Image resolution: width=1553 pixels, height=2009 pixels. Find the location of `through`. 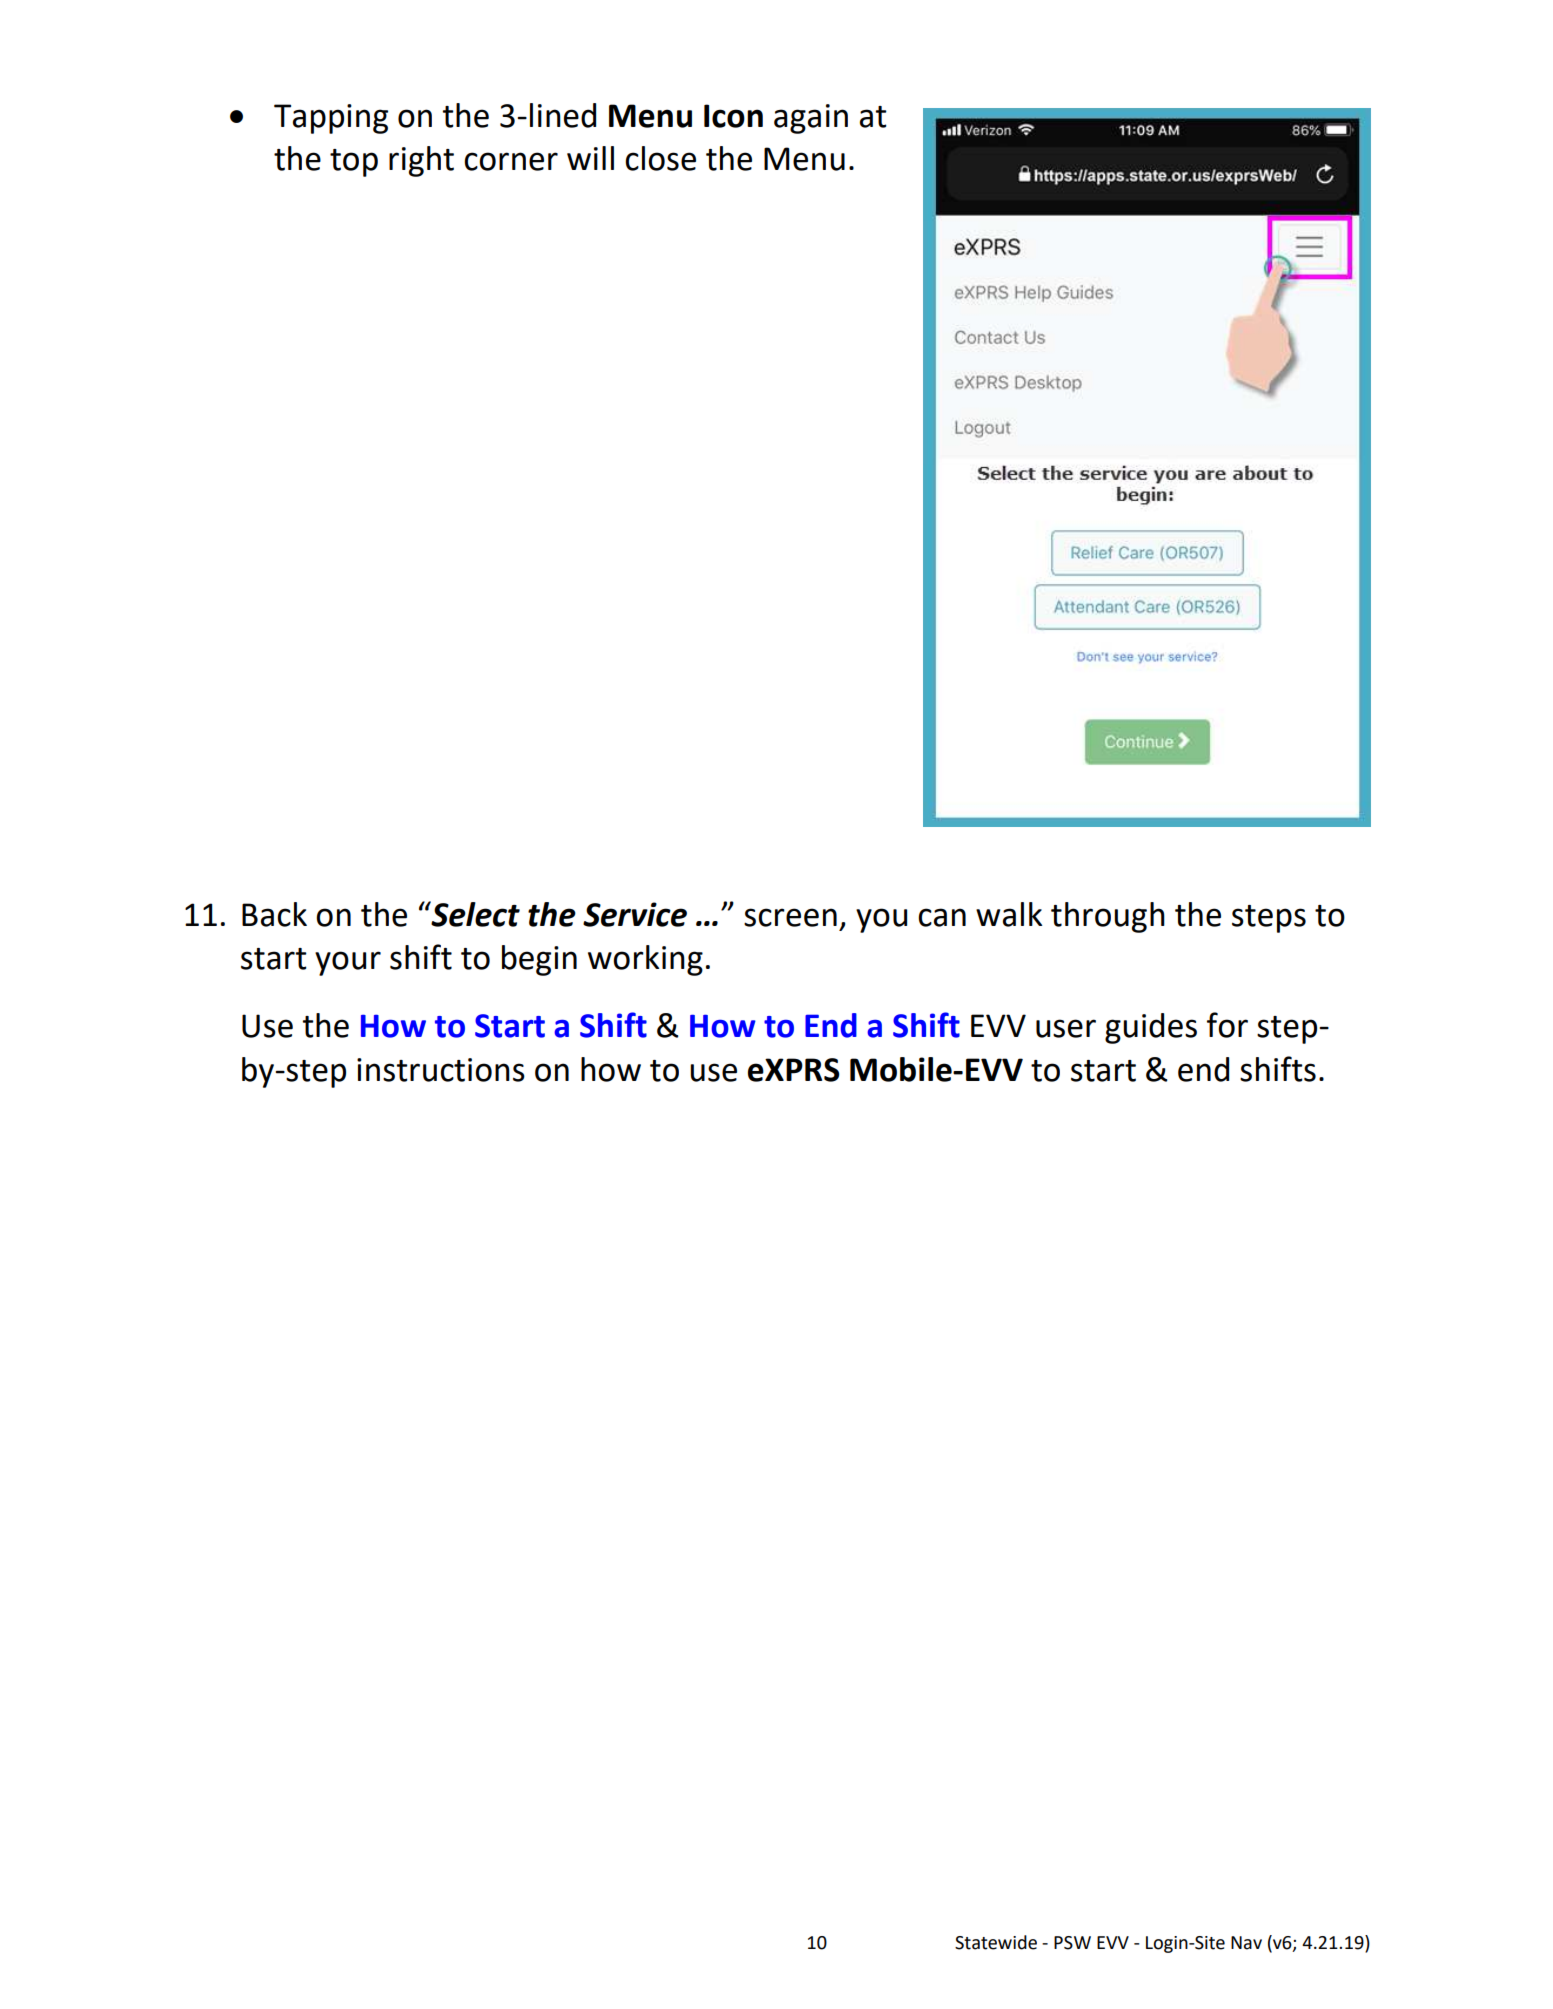

through is located at coordinates (1108, 917).
